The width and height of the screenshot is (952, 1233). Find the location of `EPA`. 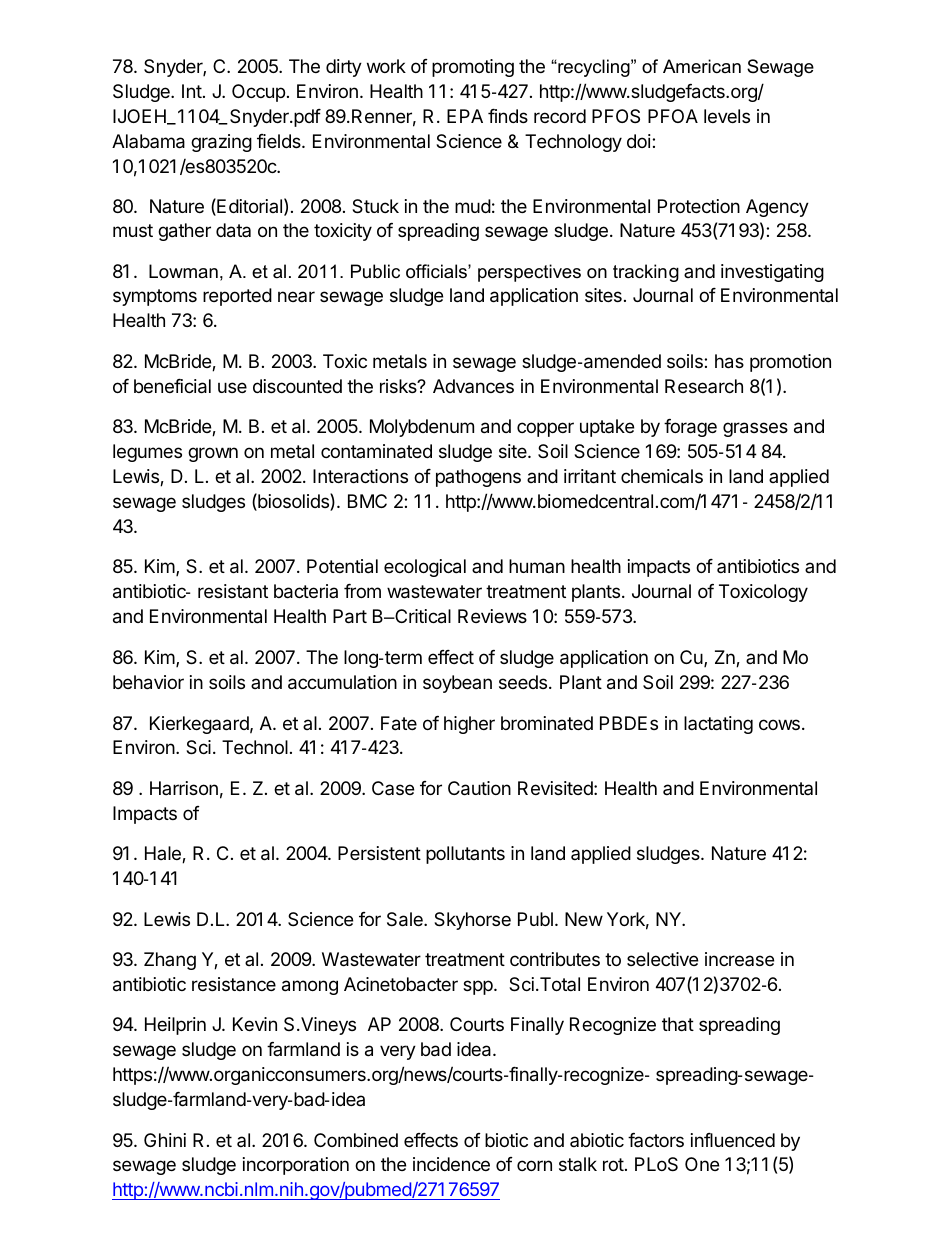

EPA is located at coordinates (465, 116).
